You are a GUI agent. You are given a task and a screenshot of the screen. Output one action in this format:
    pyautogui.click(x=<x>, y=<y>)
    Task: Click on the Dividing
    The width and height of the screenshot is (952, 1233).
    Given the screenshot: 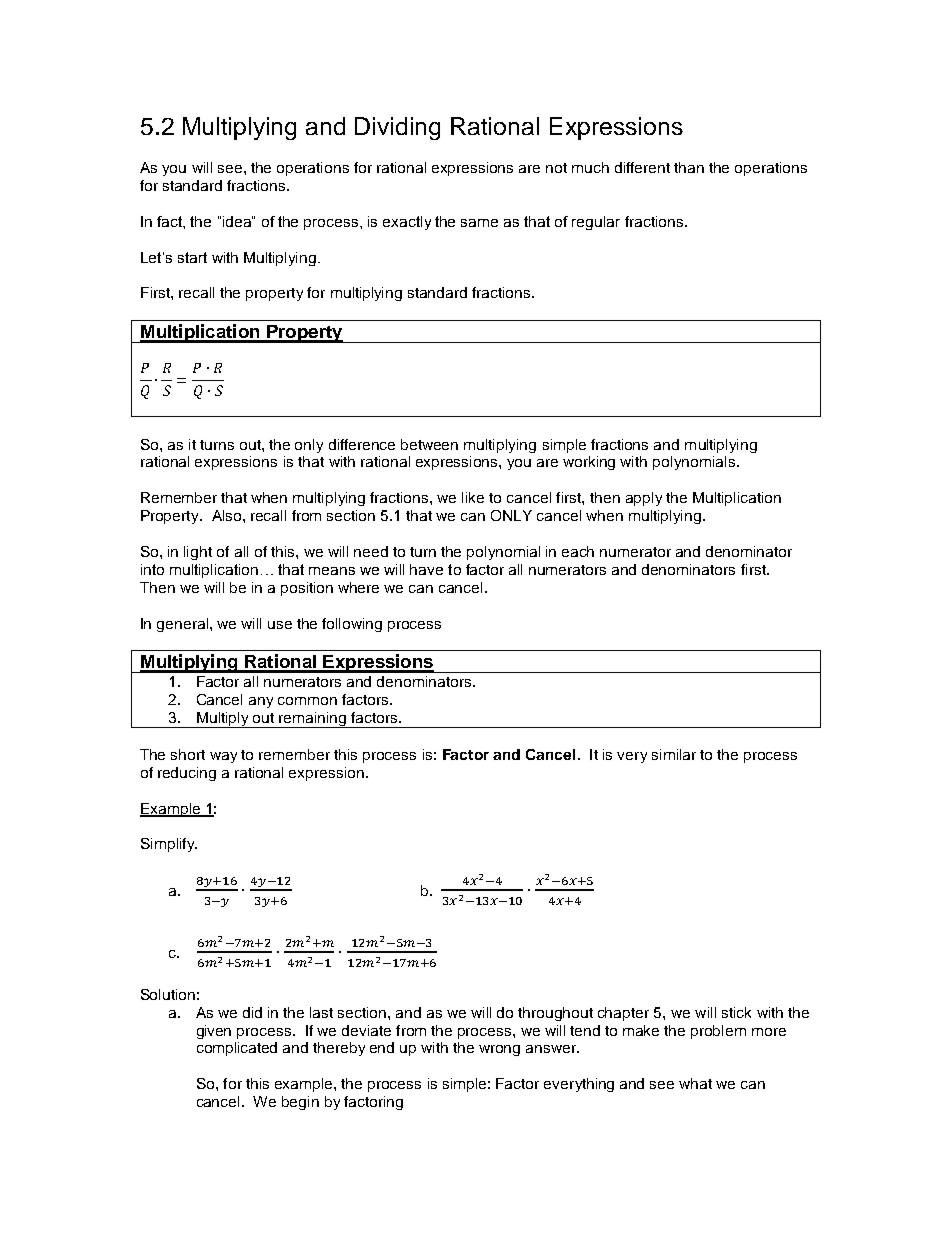 What is the action you would take?
    pyautogui.click(x=397, y=128)
